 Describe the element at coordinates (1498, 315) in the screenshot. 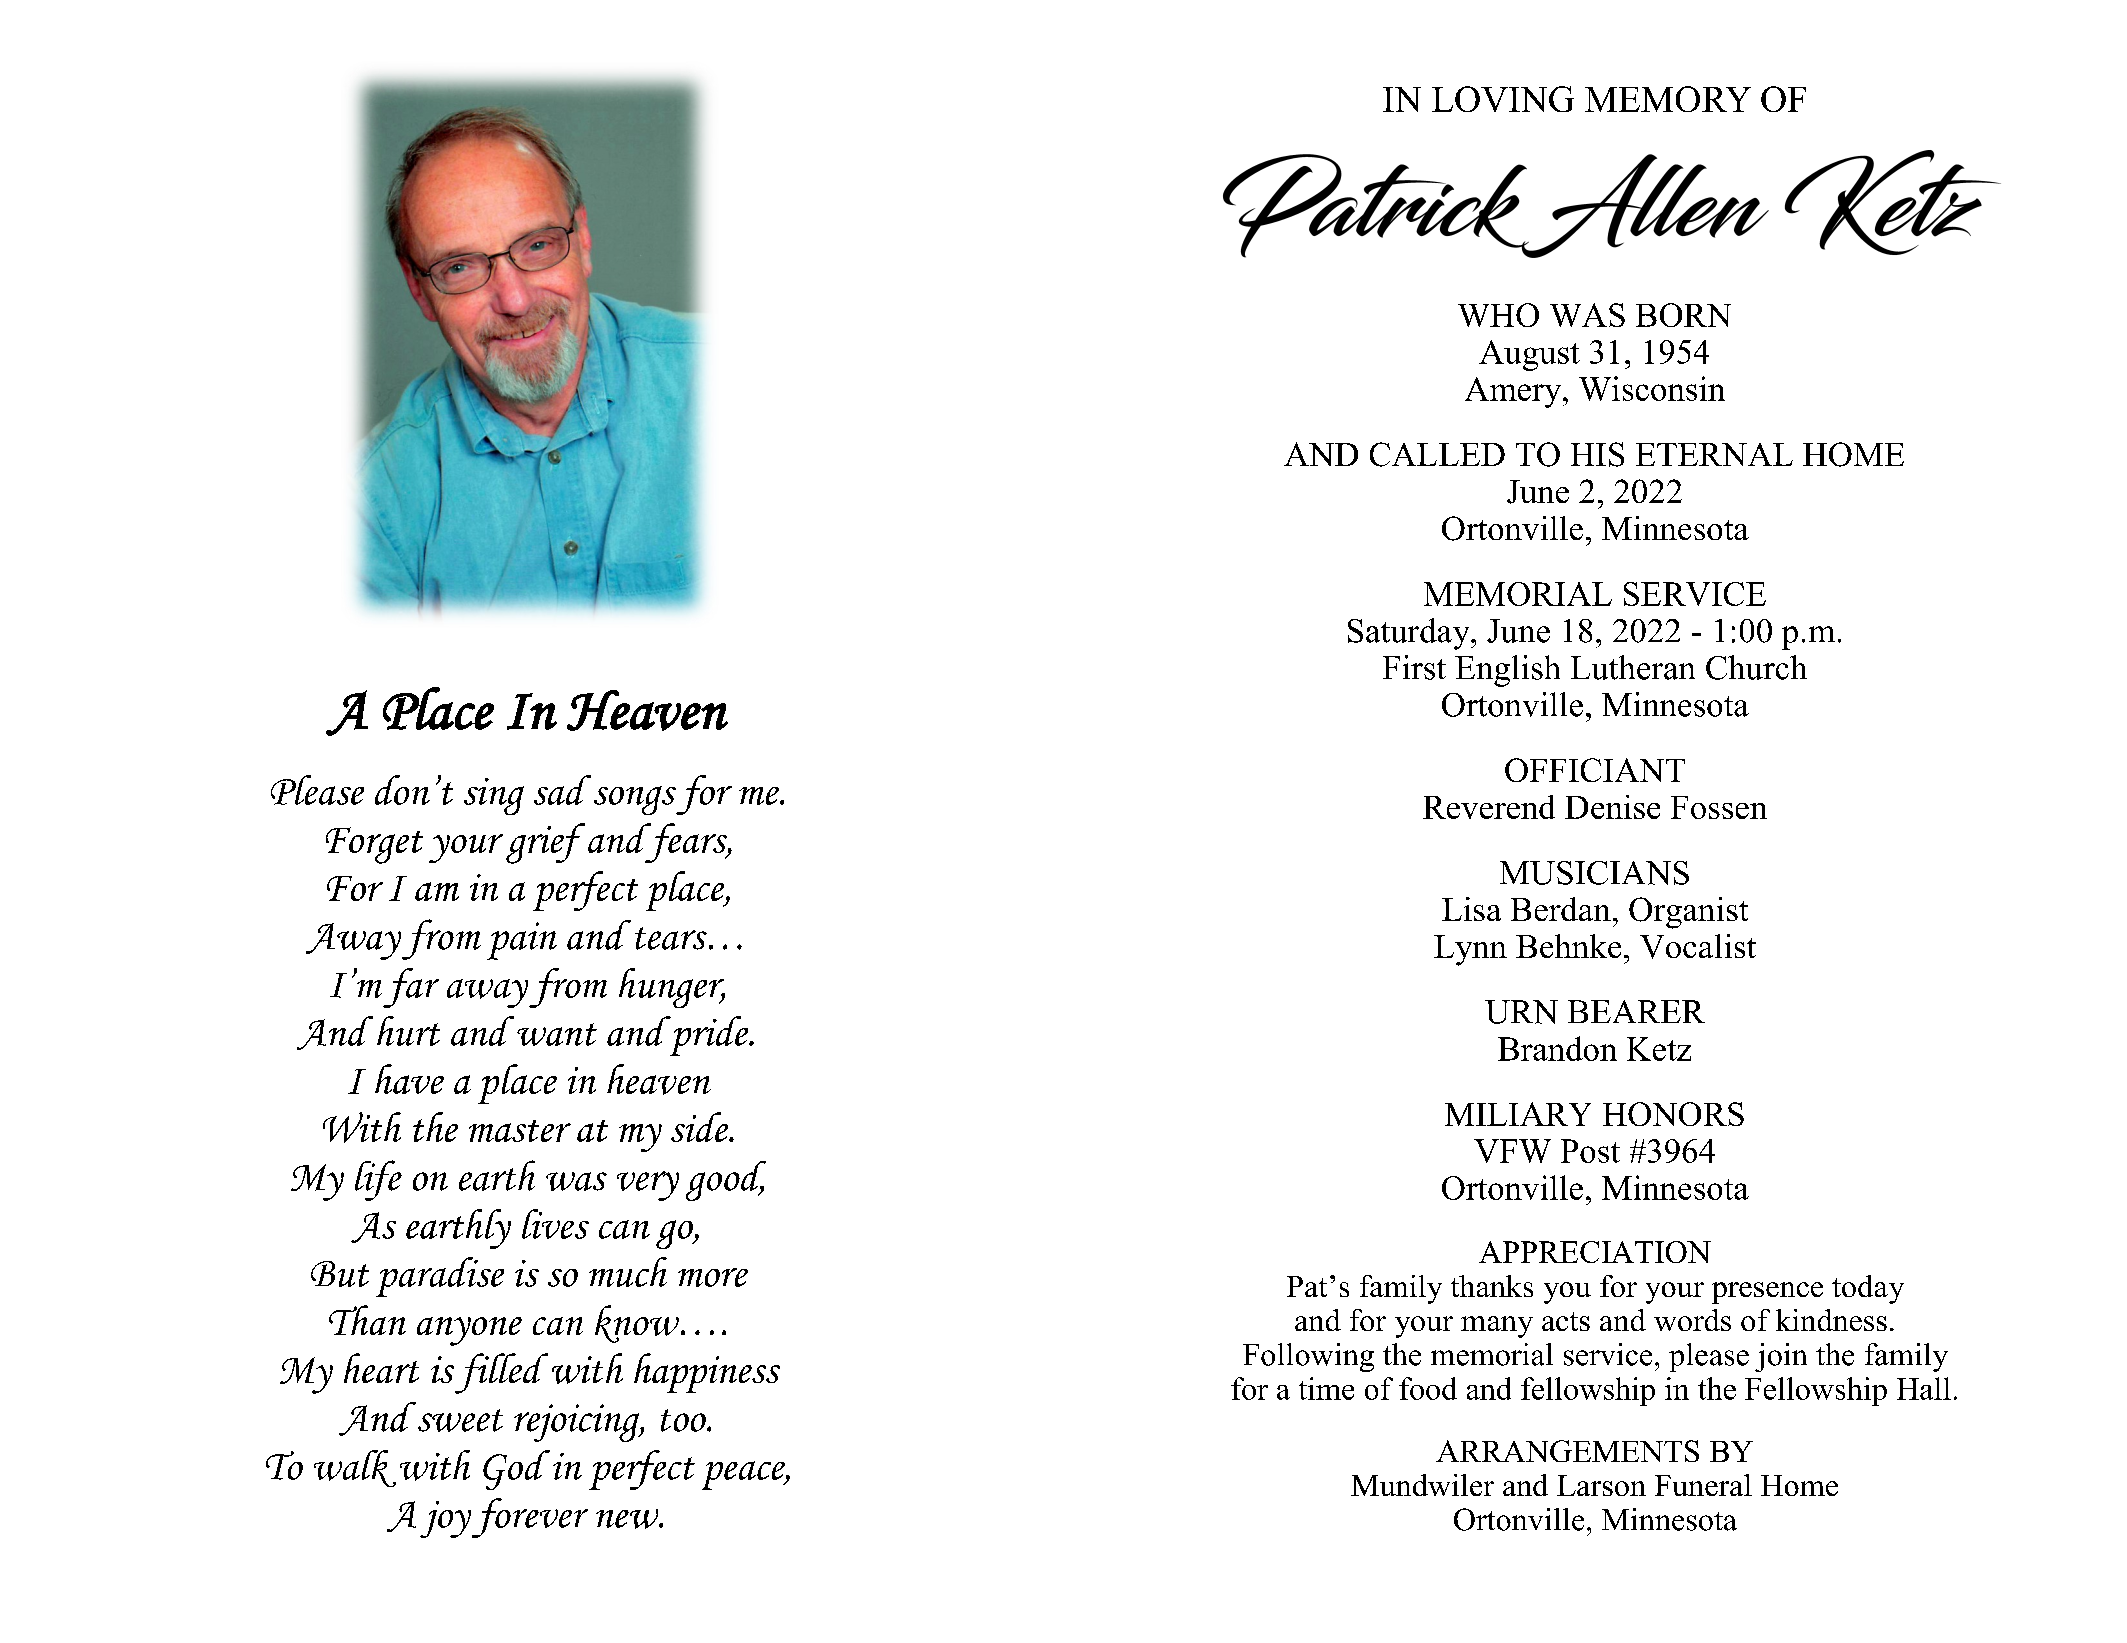

I see `WHO` at that location.
